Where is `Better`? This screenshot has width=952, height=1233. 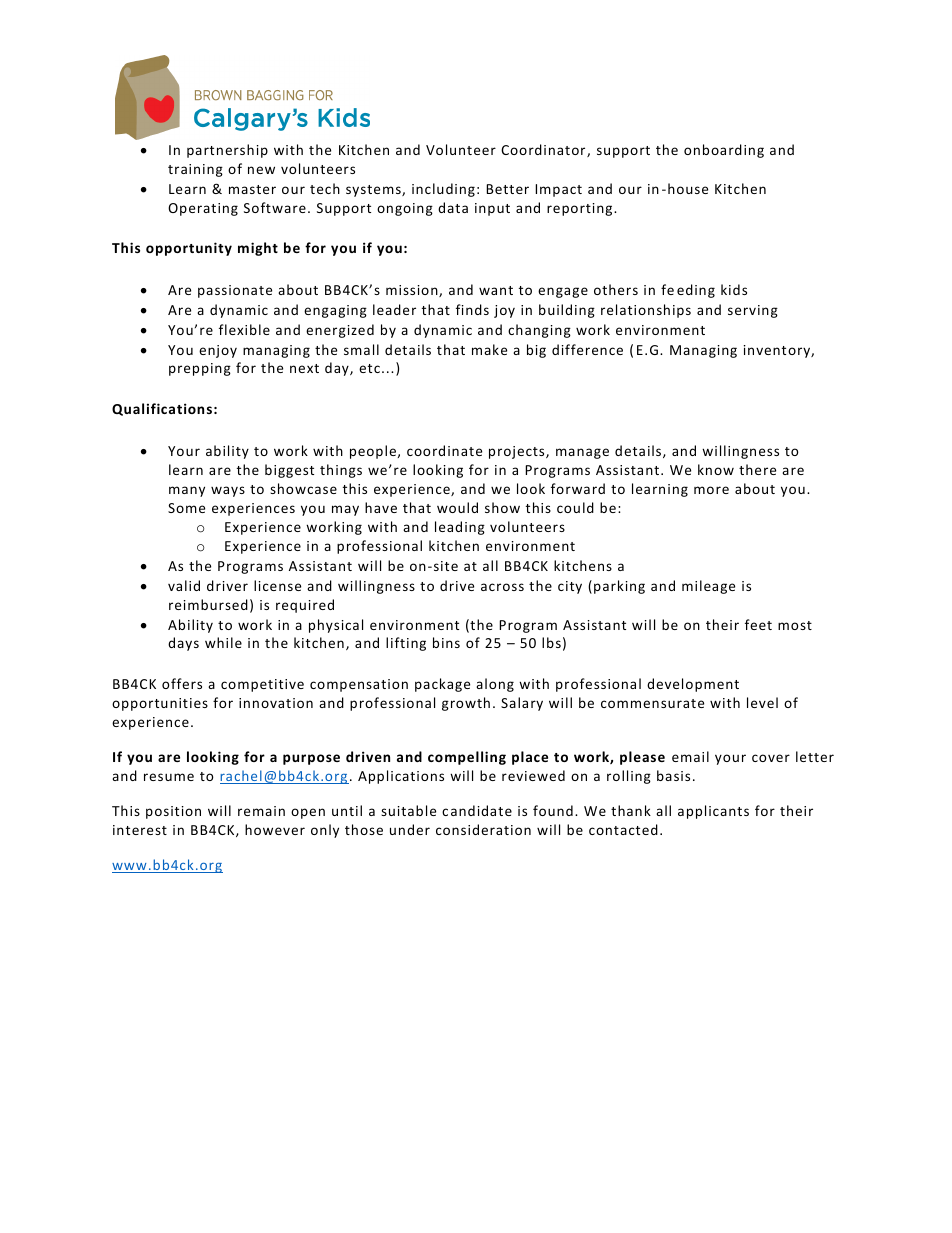 Better is located at coordinates (507, 189).
